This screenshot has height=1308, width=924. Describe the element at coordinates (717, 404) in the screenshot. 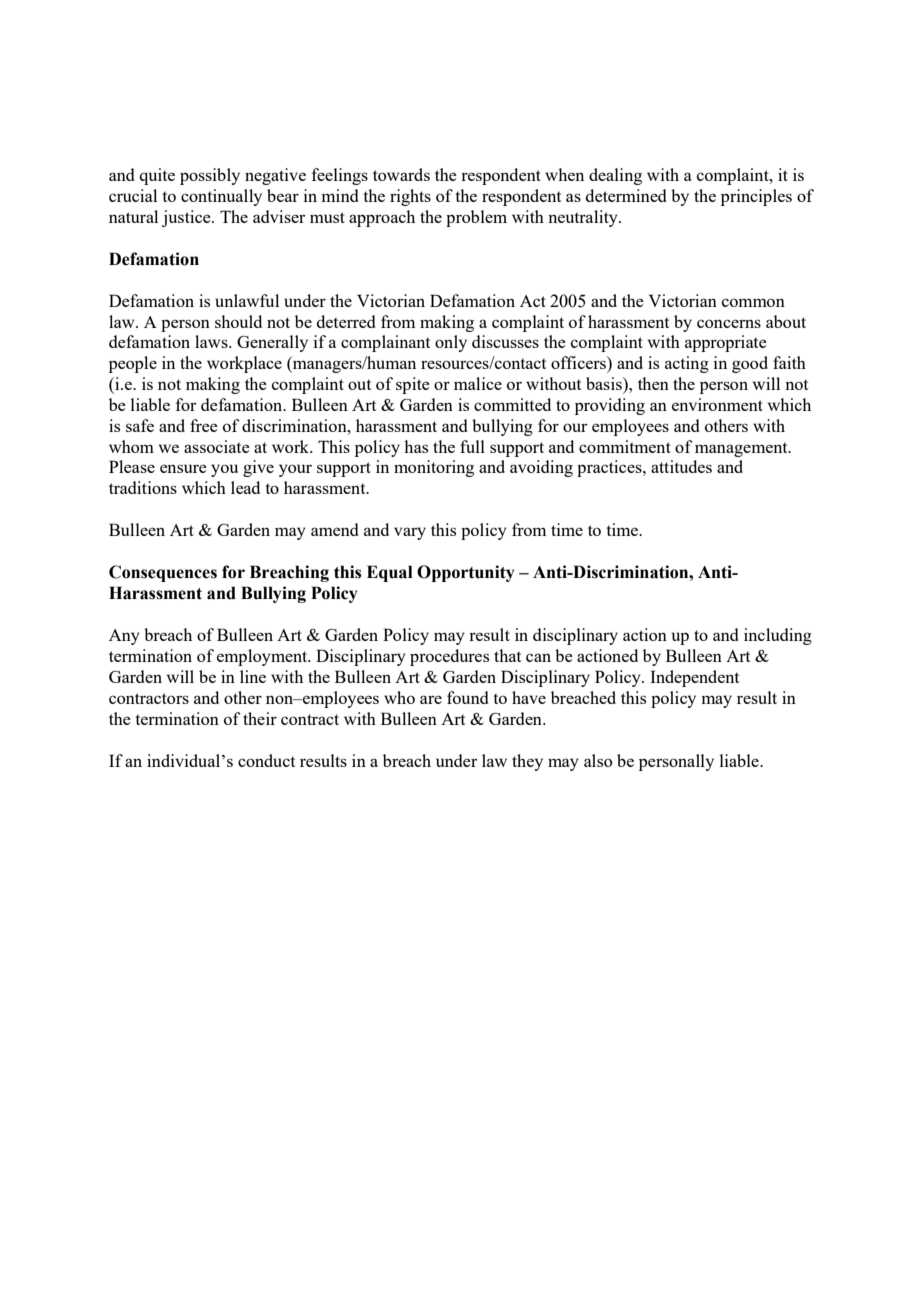

I see `environment` at that location.
